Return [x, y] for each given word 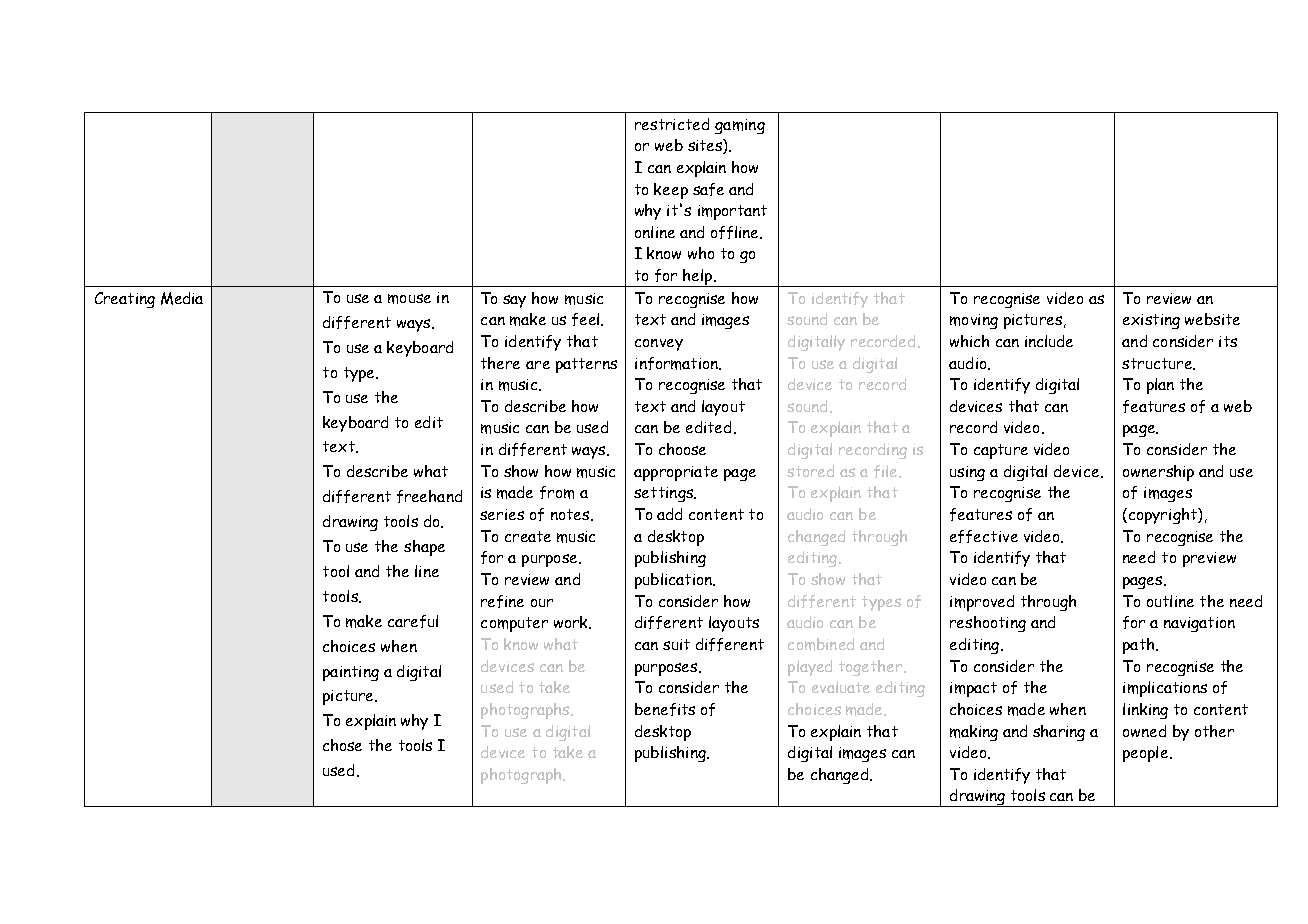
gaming [740, 126]
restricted [672, 124]
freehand [429, 496]
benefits [665, 709]
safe [708, 189]
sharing [1059, 733]
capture [1001, 451]
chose [342, 745]
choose [682, 449]
